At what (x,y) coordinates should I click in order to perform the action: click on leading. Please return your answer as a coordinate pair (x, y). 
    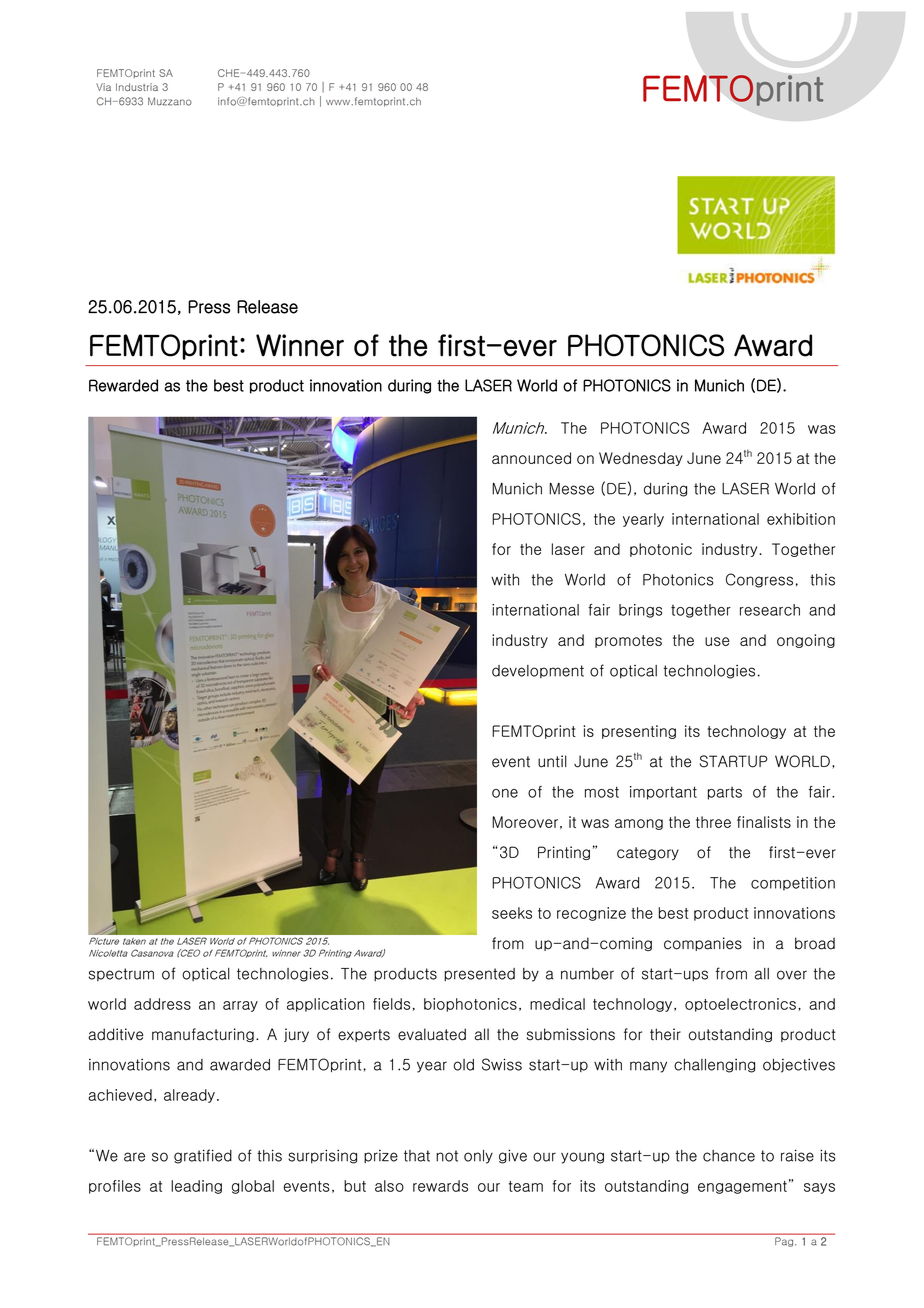
    Looking at the image, I should click on (196, 1187).
